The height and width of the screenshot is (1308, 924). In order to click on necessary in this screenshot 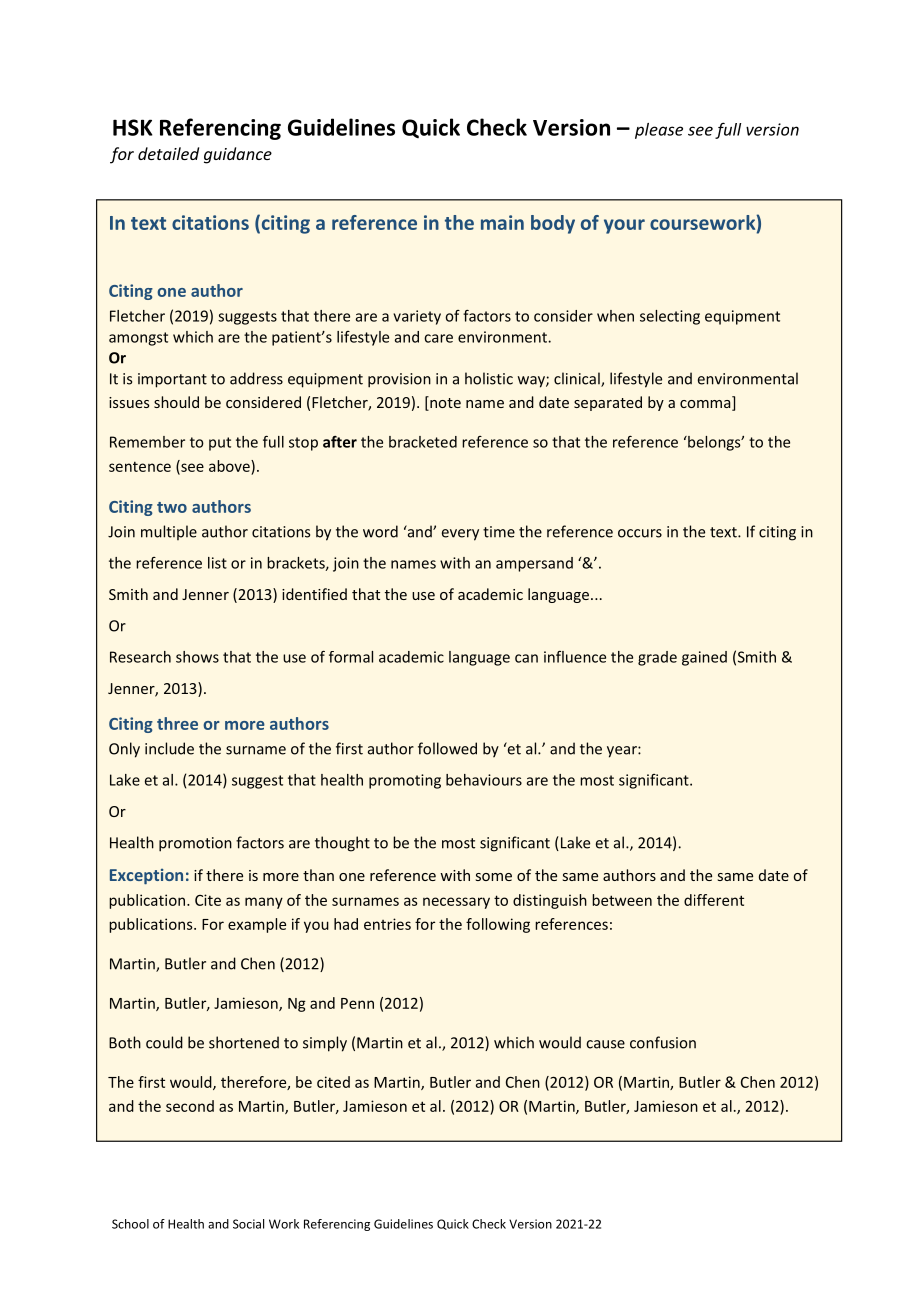, I will do `click(456, 903)`.
